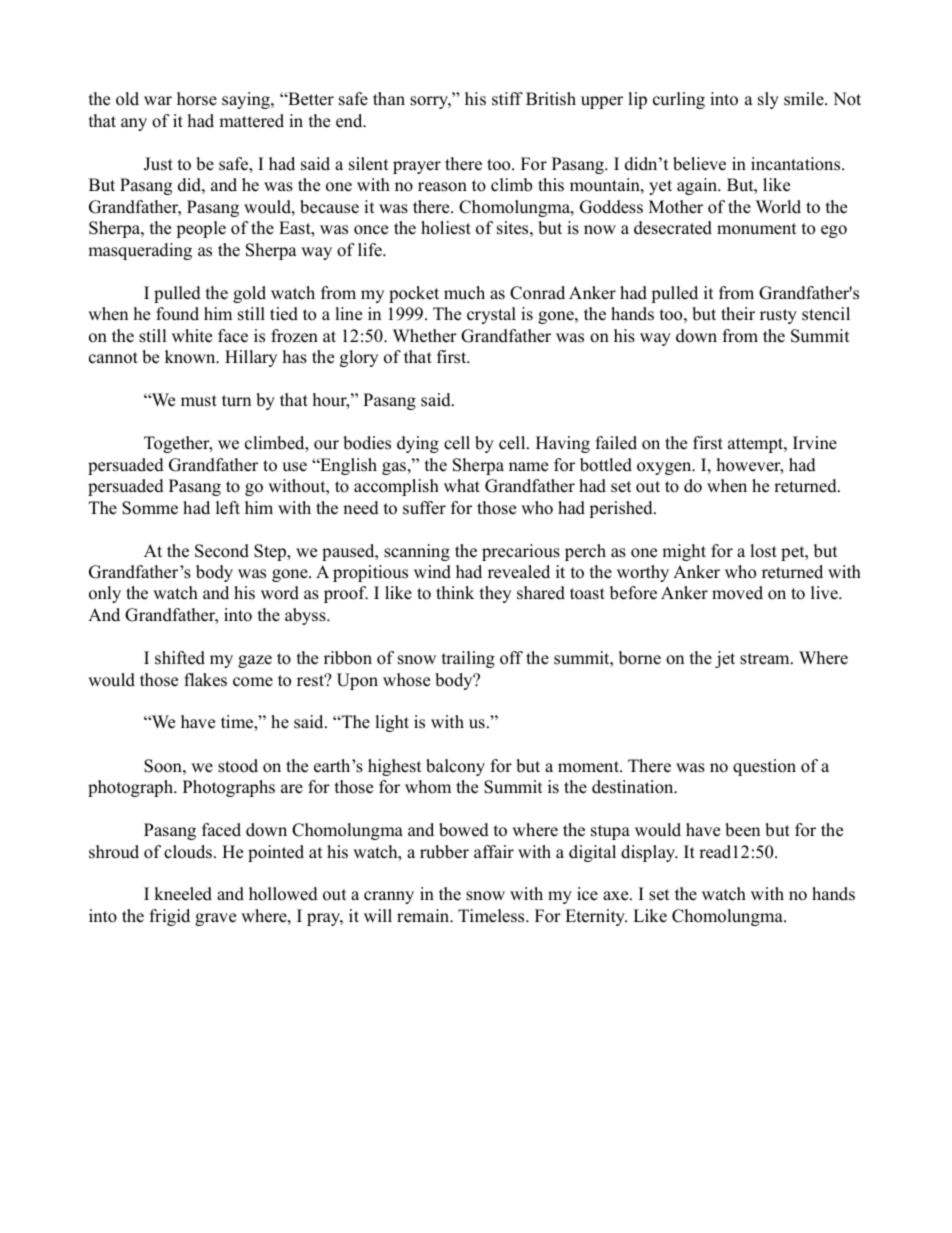 This document has height=1233, width=952. Describe the element at coordinates (778, 316) in the document. I see `rusty` at that location.
